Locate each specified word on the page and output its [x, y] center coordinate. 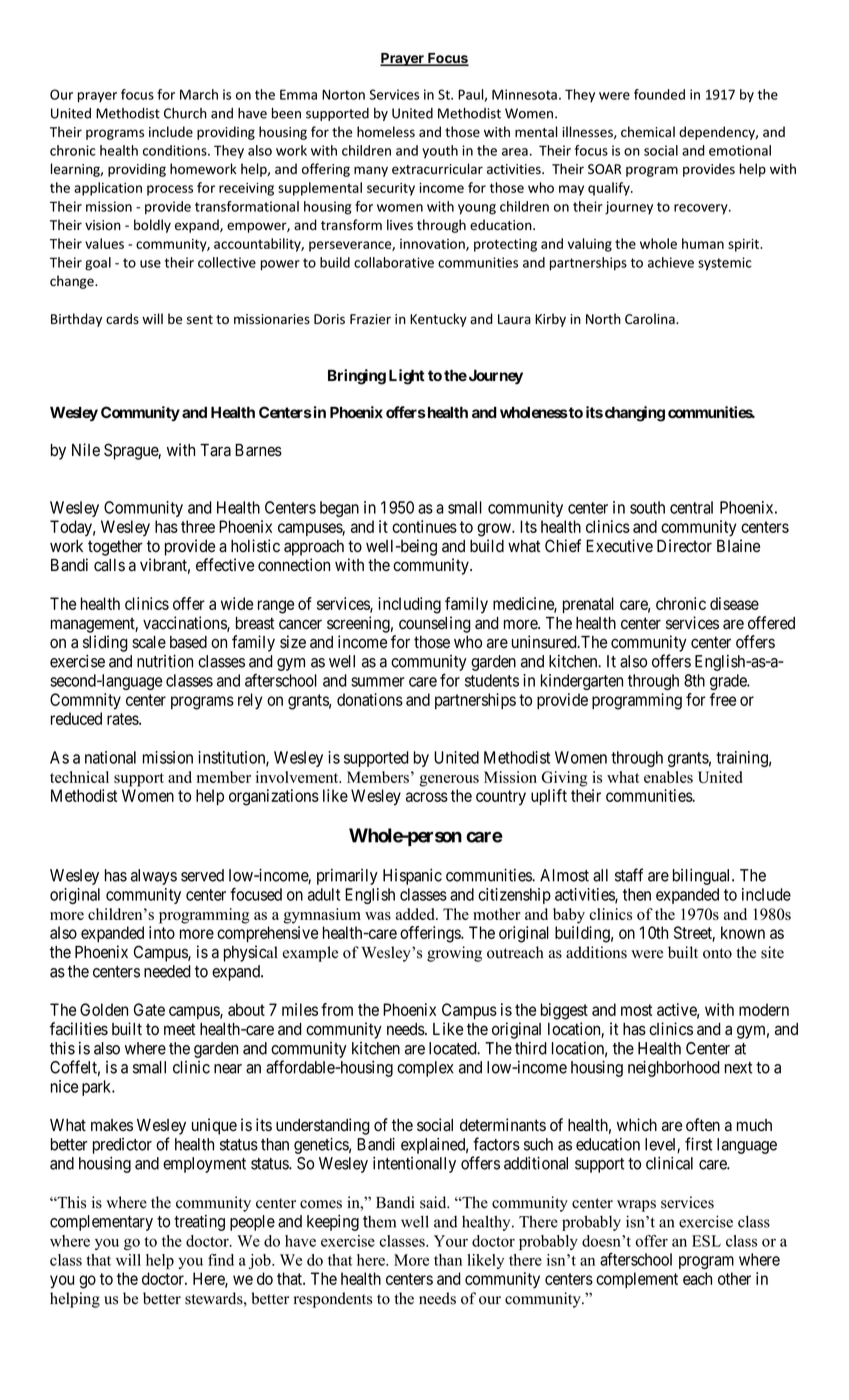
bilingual [703, 877]
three [198, 526]
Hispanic [412, 877]
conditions [176, 150]
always [154, 877]
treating [199, 1223]
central [691, 507]
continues [424, 526]
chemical [648, 132]
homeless [386, 132]
